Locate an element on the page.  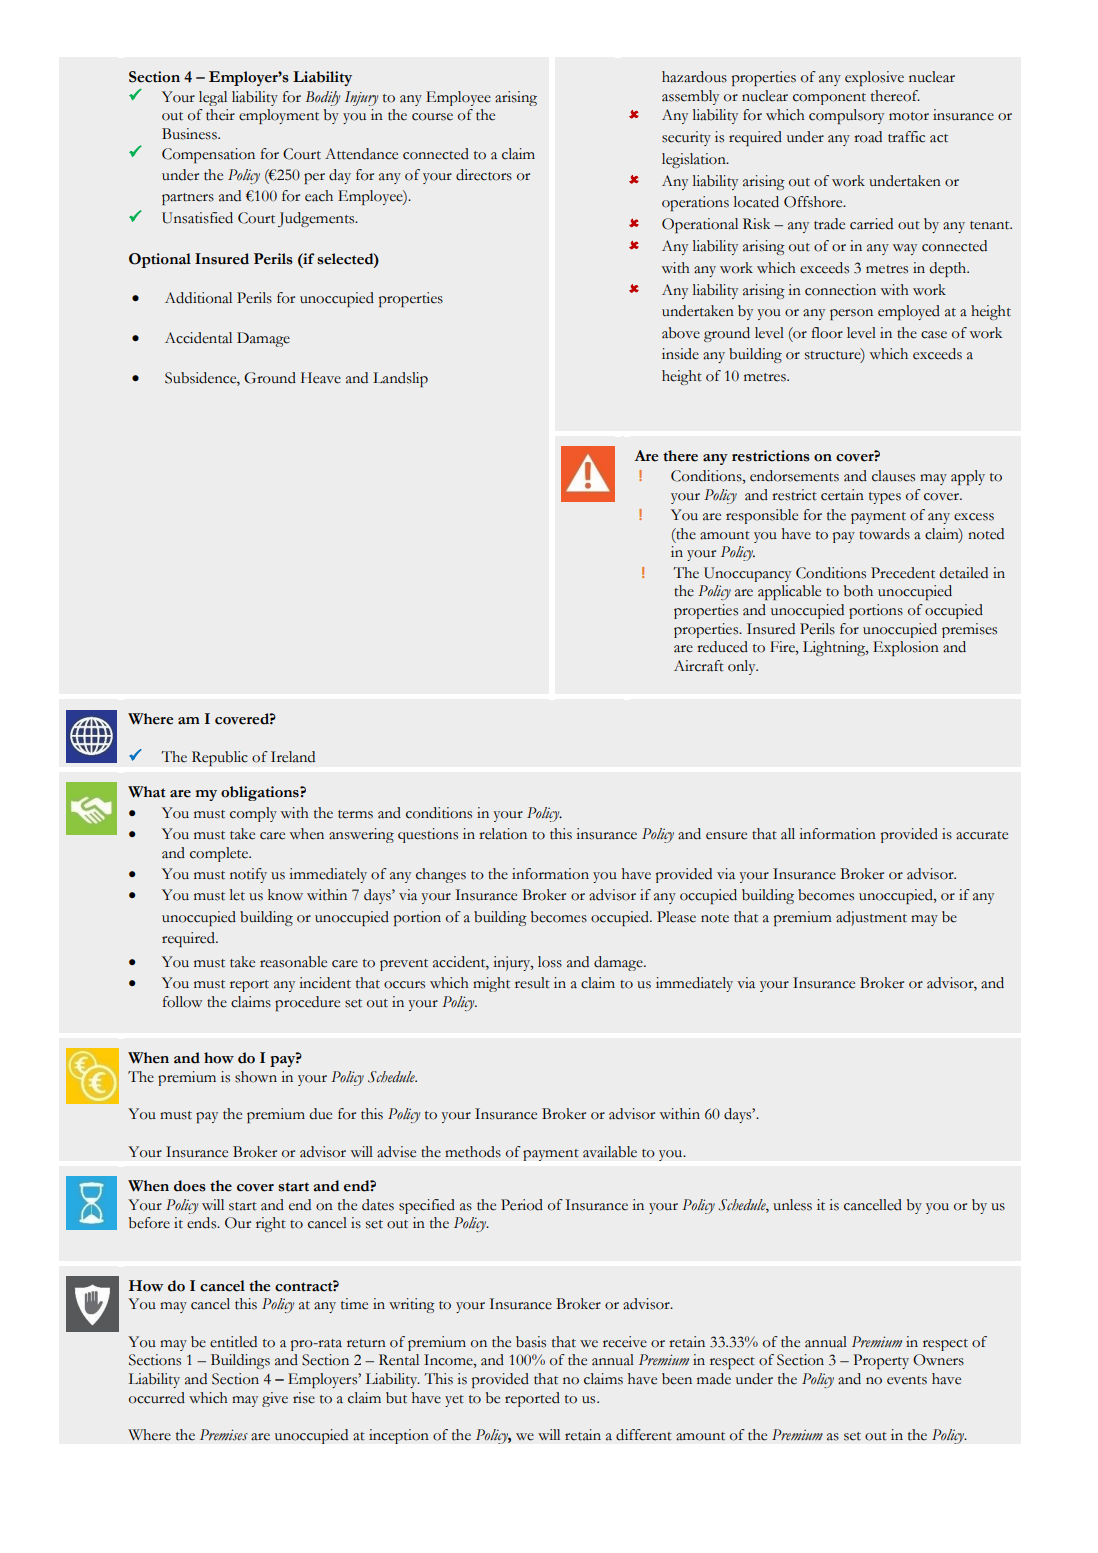
directors is located at coordinates (484, 175).
